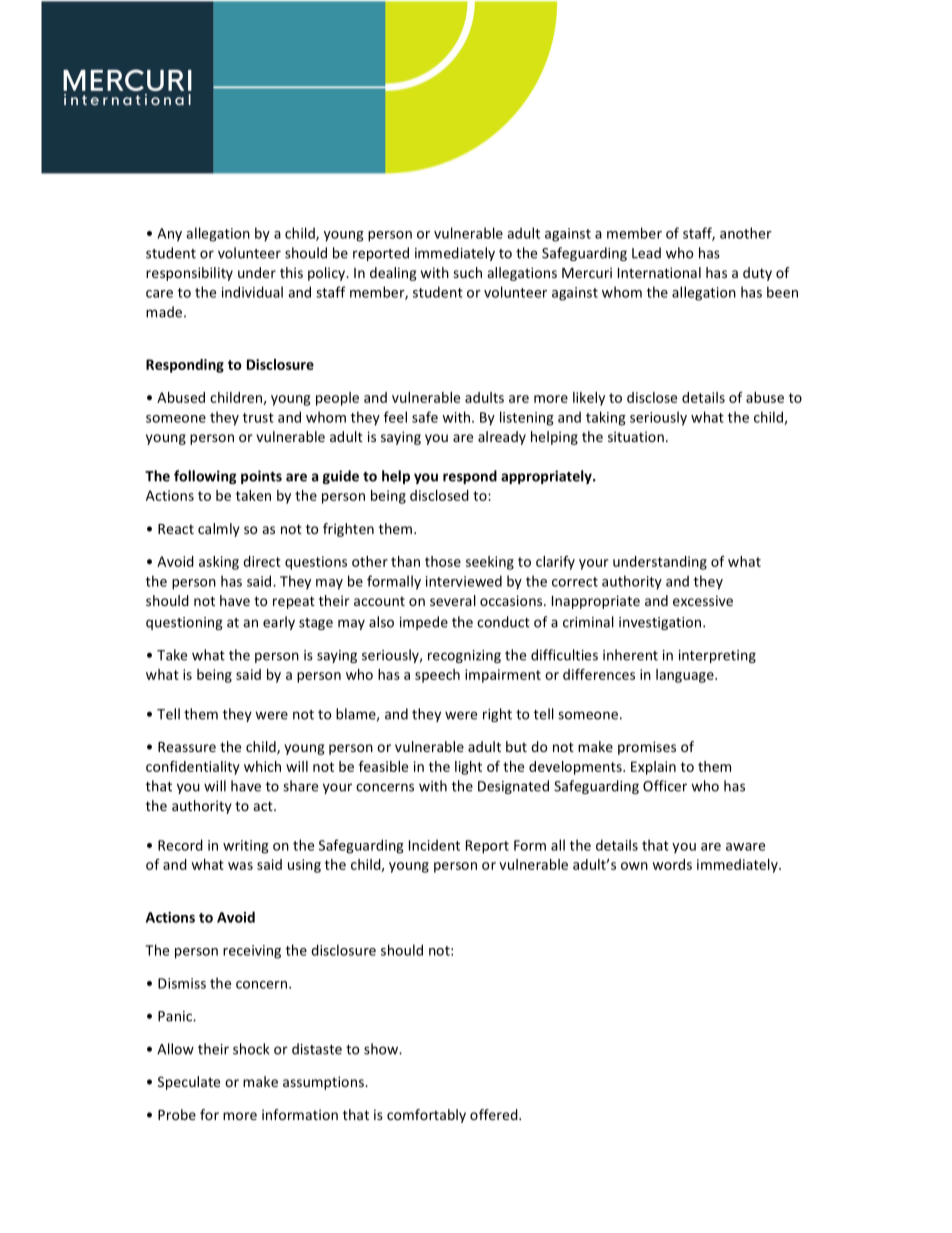  Describe the element at coordinates (426, 1116) in the image. I see `comfortably` at that location.
